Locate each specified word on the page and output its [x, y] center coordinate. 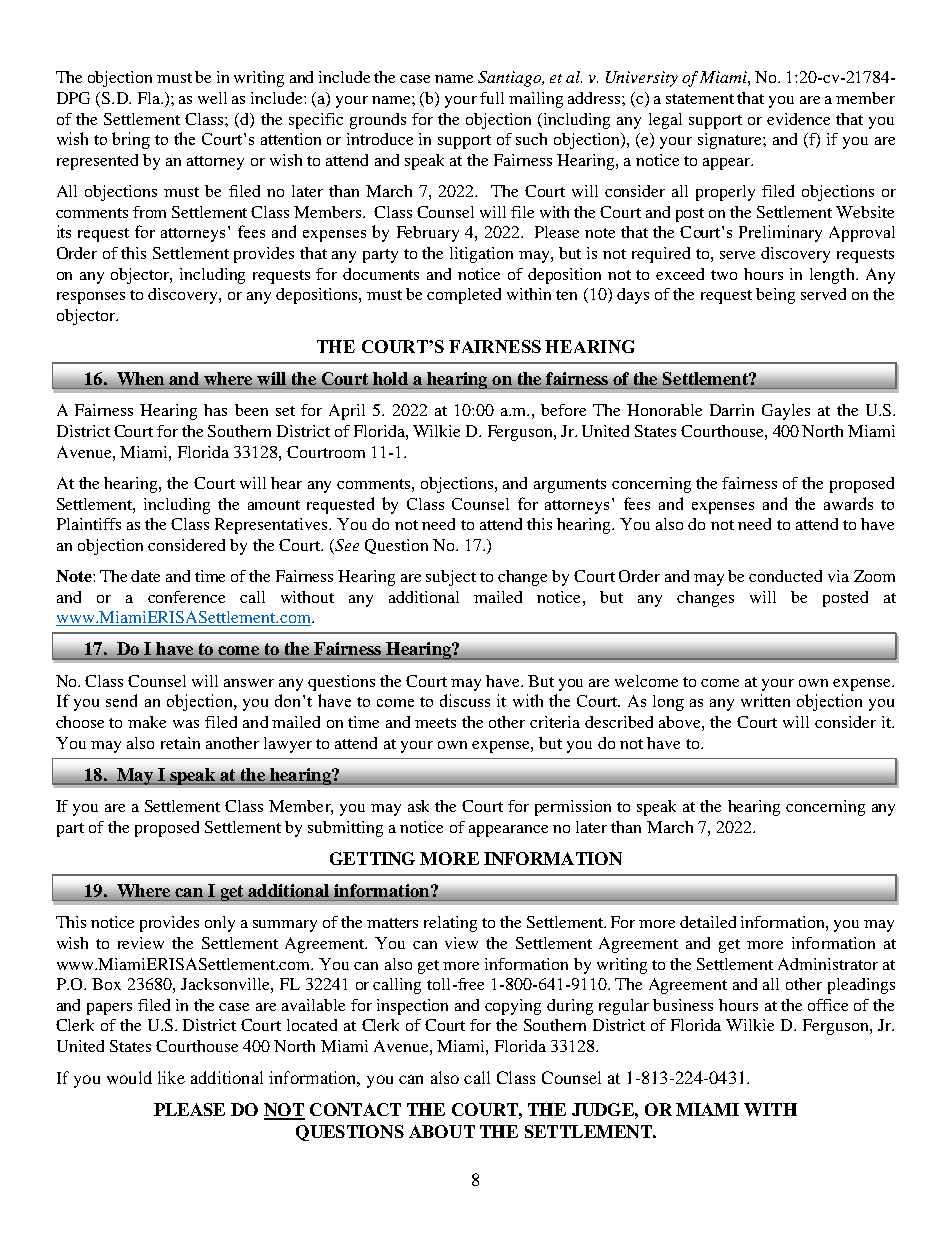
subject [451, 578]
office [828, 1005]
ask [418, 806]
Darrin [732, 410]
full [492, 98]
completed [464, 296]
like [171, 1077]
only [220, 924]
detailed [708, 922]
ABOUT [442, 1131]
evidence [798, 119]
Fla [150, 98]
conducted [785, 576]
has [215, 410]
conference [186, 597]
